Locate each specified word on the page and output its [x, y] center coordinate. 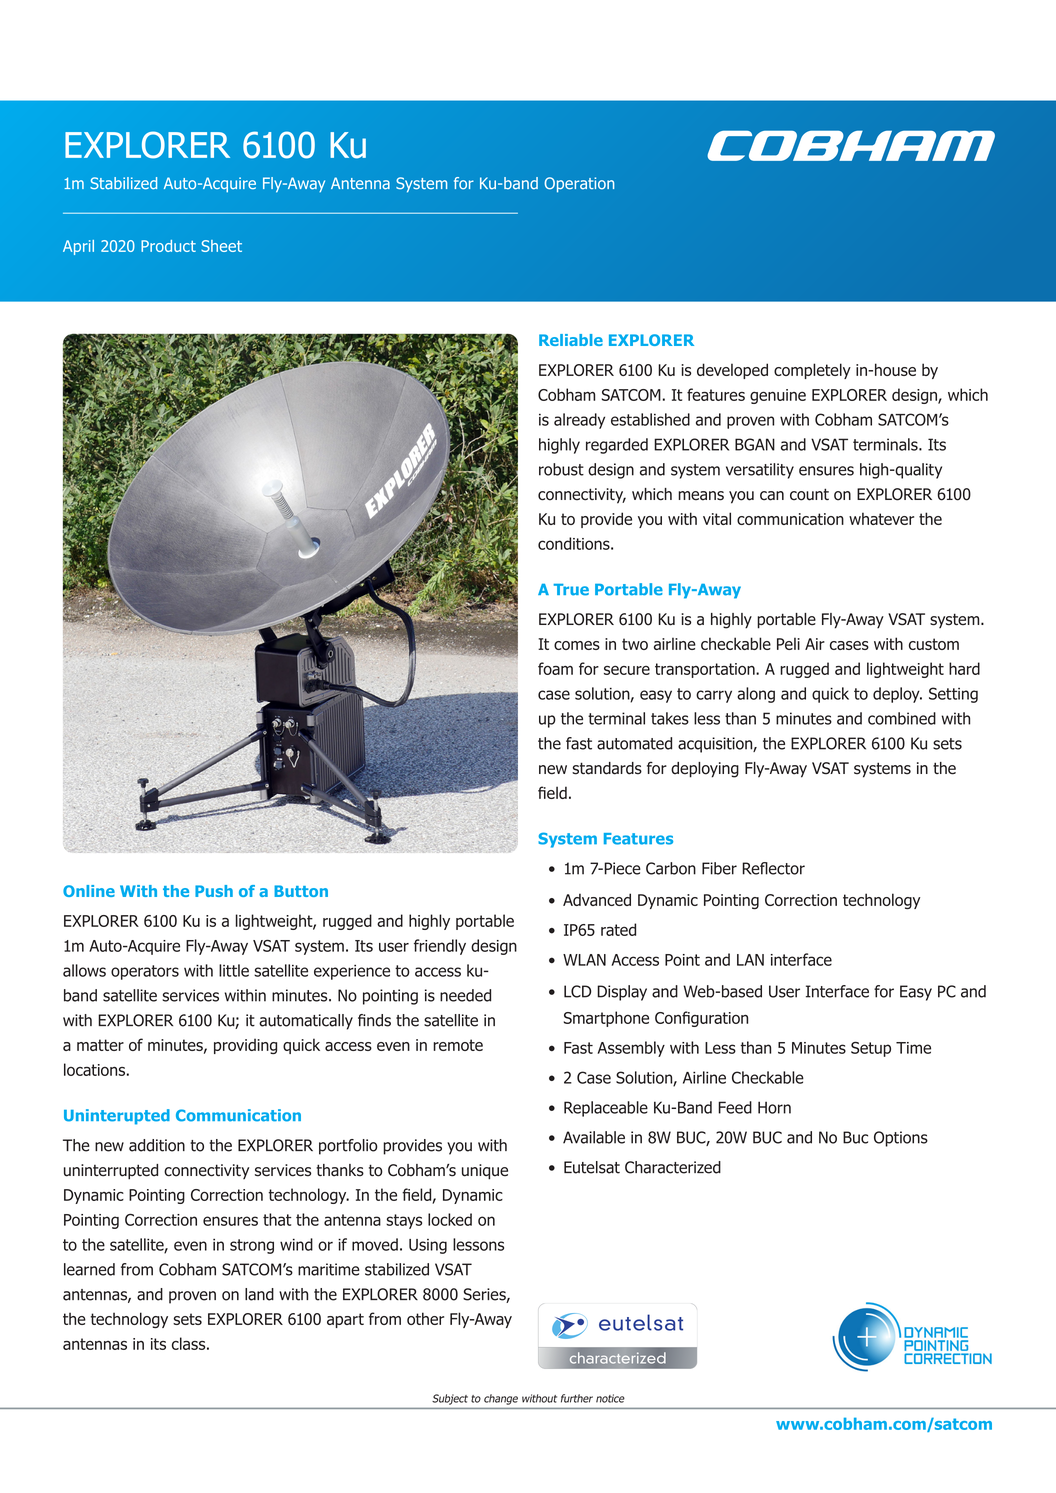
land [259, 1294]
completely [812, 371]
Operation [579, 185]
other [425, 1318]
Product [168, 246]
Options [901, 1139]
